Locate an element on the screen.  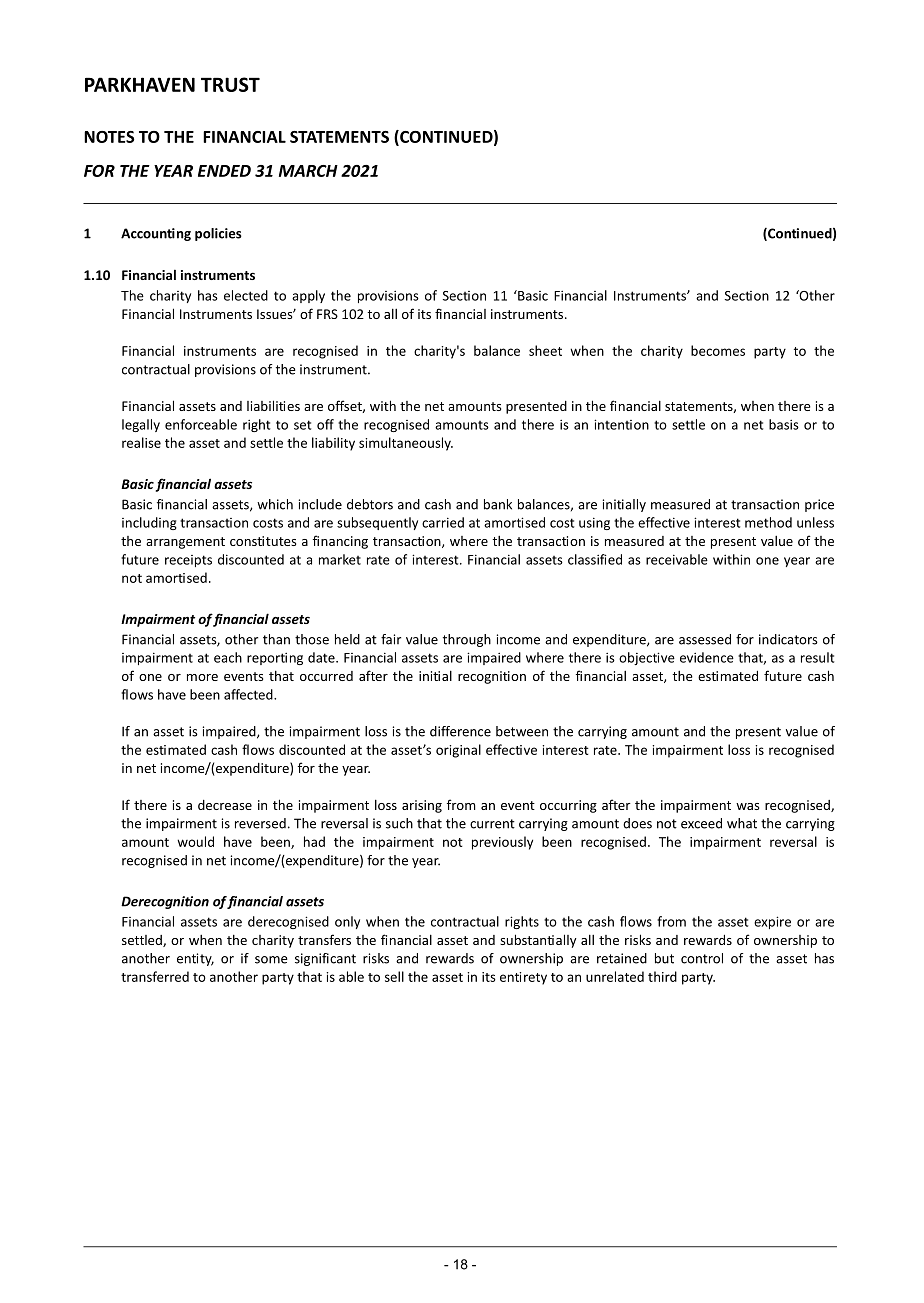
carried is located at coordinates (443, 522).
